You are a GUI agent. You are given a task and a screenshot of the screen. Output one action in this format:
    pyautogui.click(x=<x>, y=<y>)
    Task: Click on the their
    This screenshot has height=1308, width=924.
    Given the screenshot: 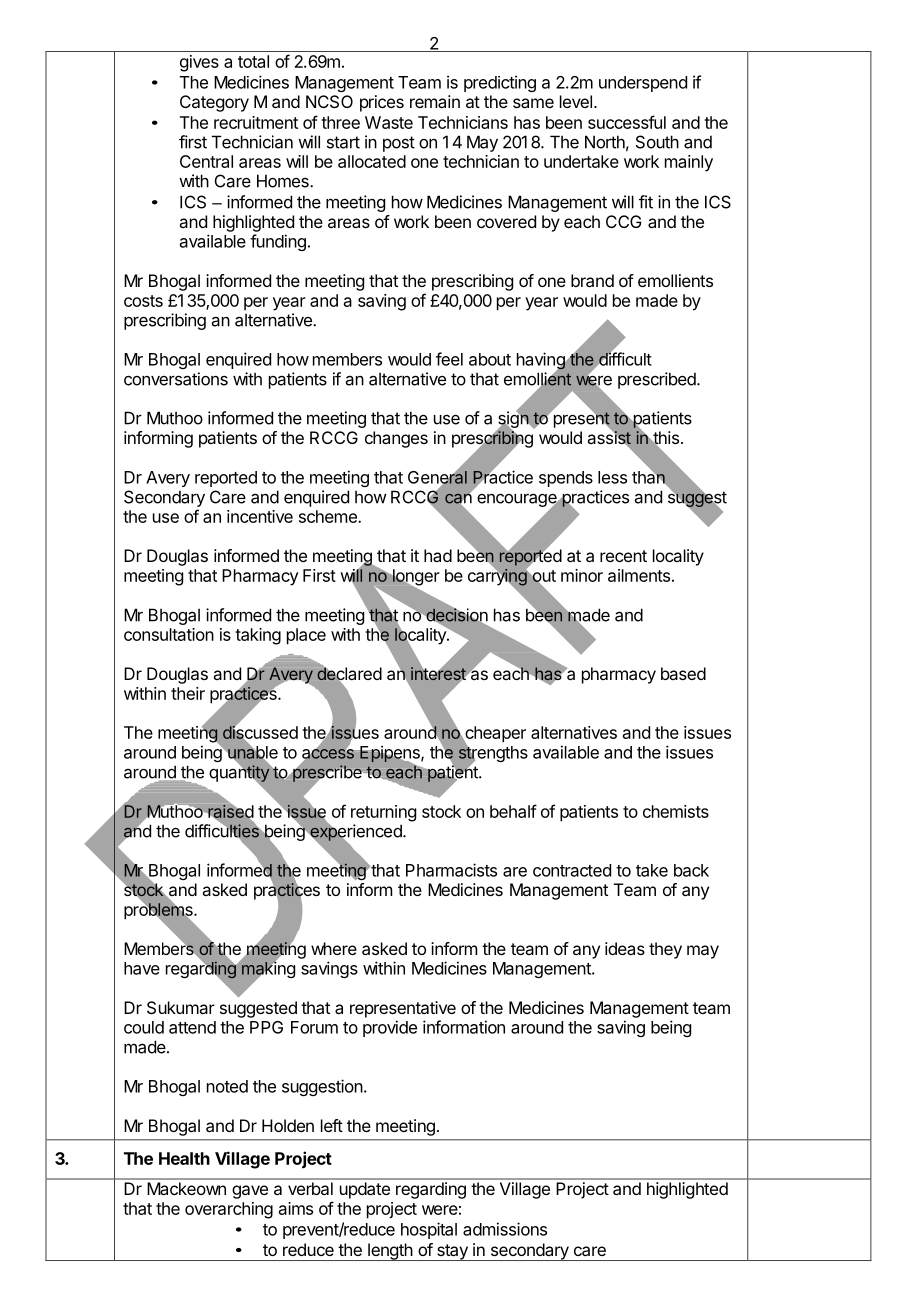 What is the action you would take?
    pyautogui.click(x=188, y=693)
